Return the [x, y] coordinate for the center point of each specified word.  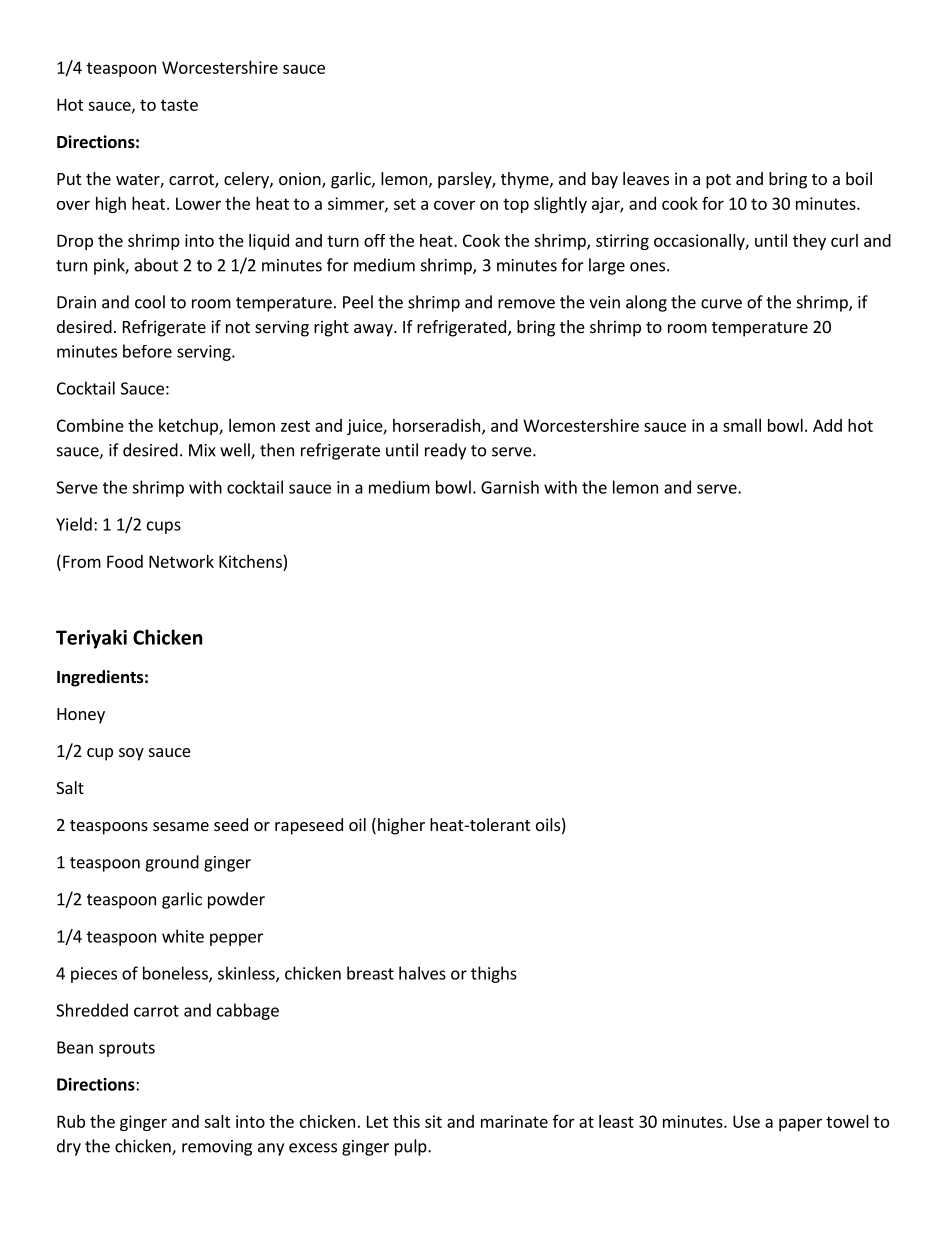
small [742, 425]
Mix [202, 450]
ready [445, 451]
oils [548, 824]
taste [179, 105]
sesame [181, 826]
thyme [526, 180]
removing [217, 1148]
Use [746, 1121]
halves [422, 973]
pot [718, 181]
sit [433, 1121]
